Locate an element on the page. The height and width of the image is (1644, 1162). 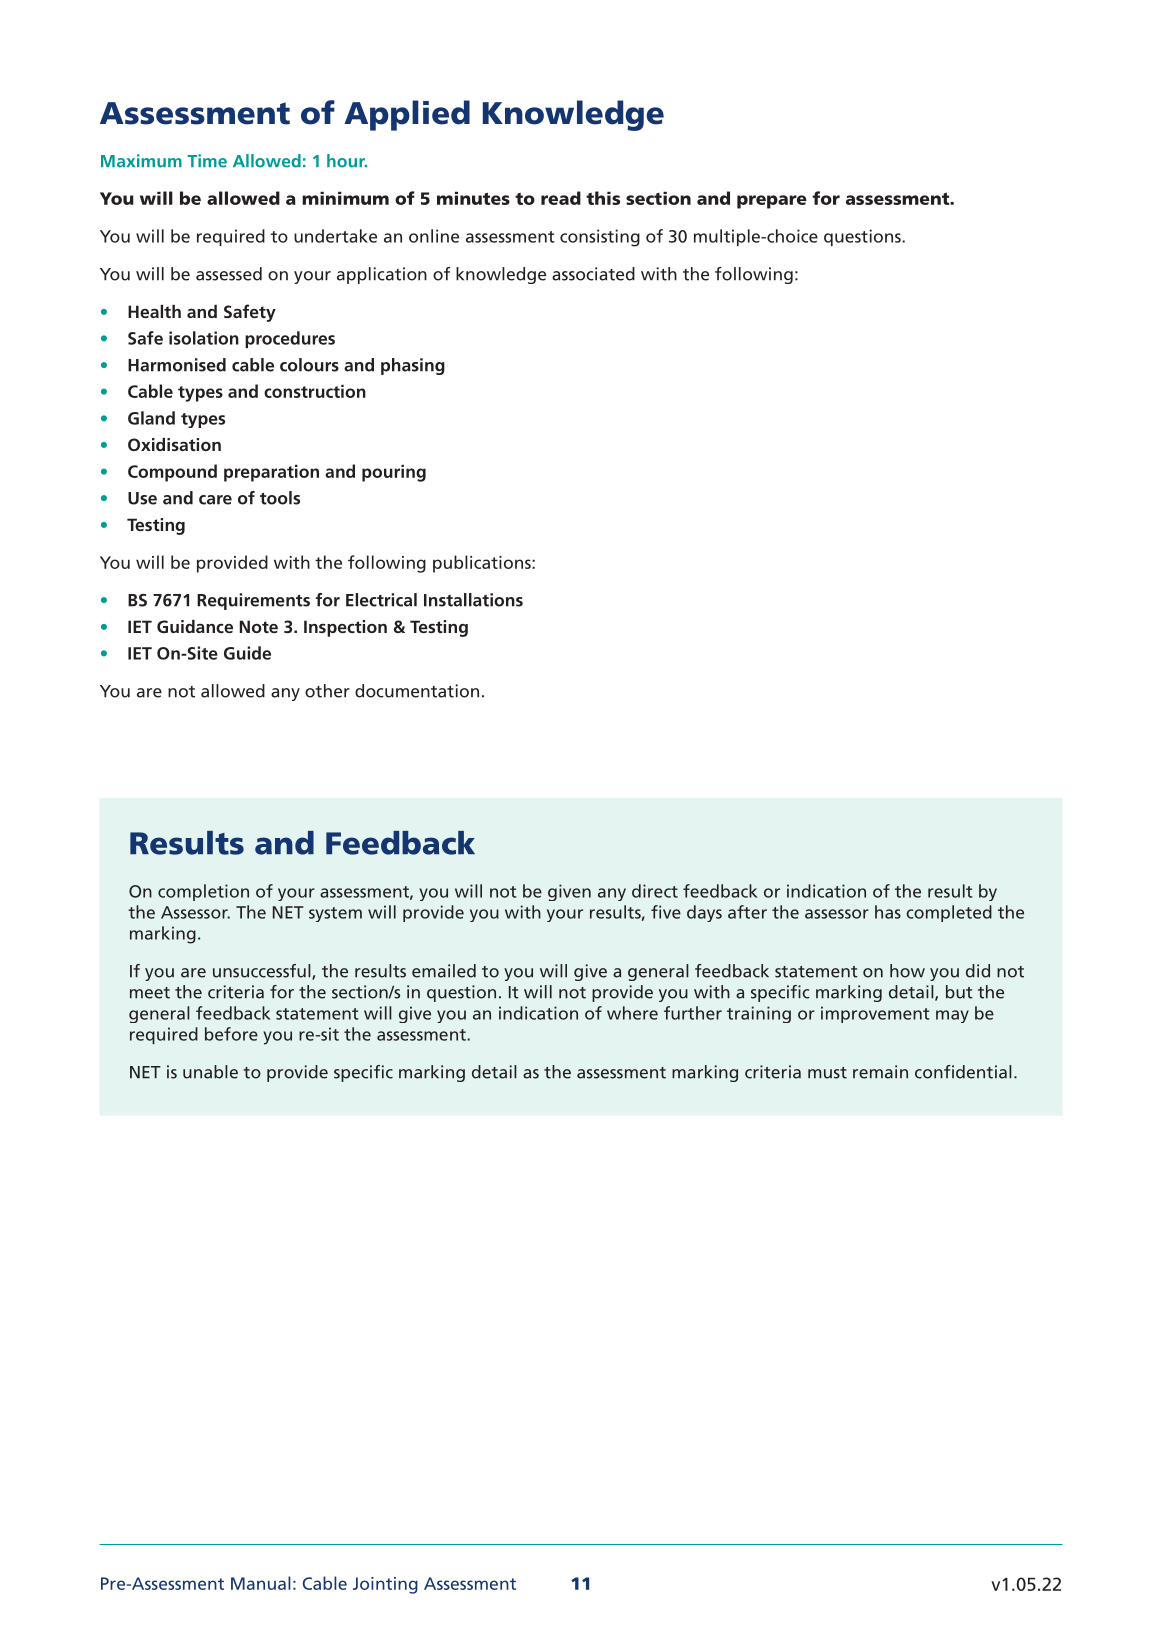
completion is located at coordinates (203, 892).
